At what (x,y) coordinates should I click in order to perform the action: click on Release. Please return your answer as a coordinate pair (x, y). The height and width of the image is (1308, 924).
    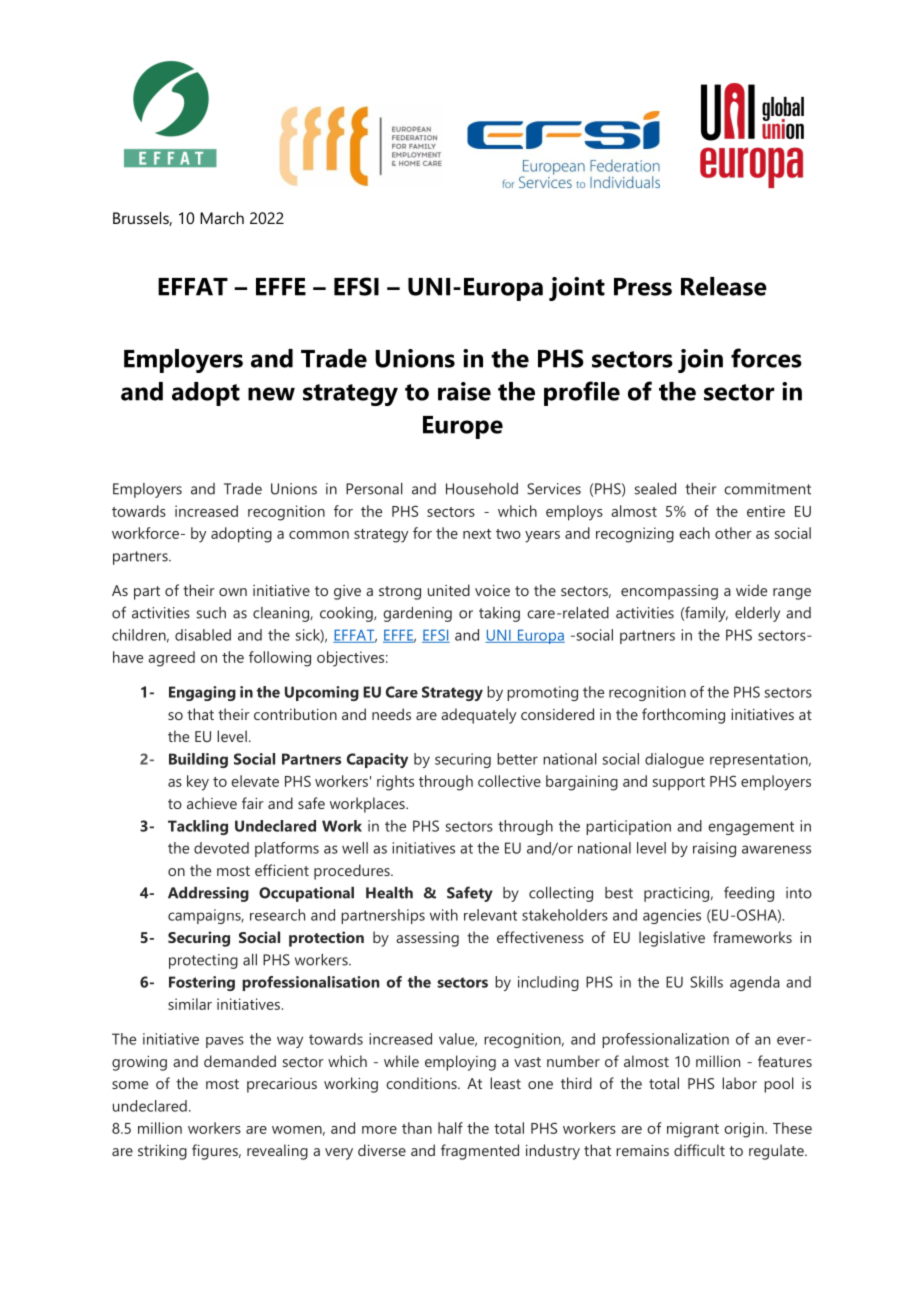
    Looking at the image, I should click on (724, 286).
